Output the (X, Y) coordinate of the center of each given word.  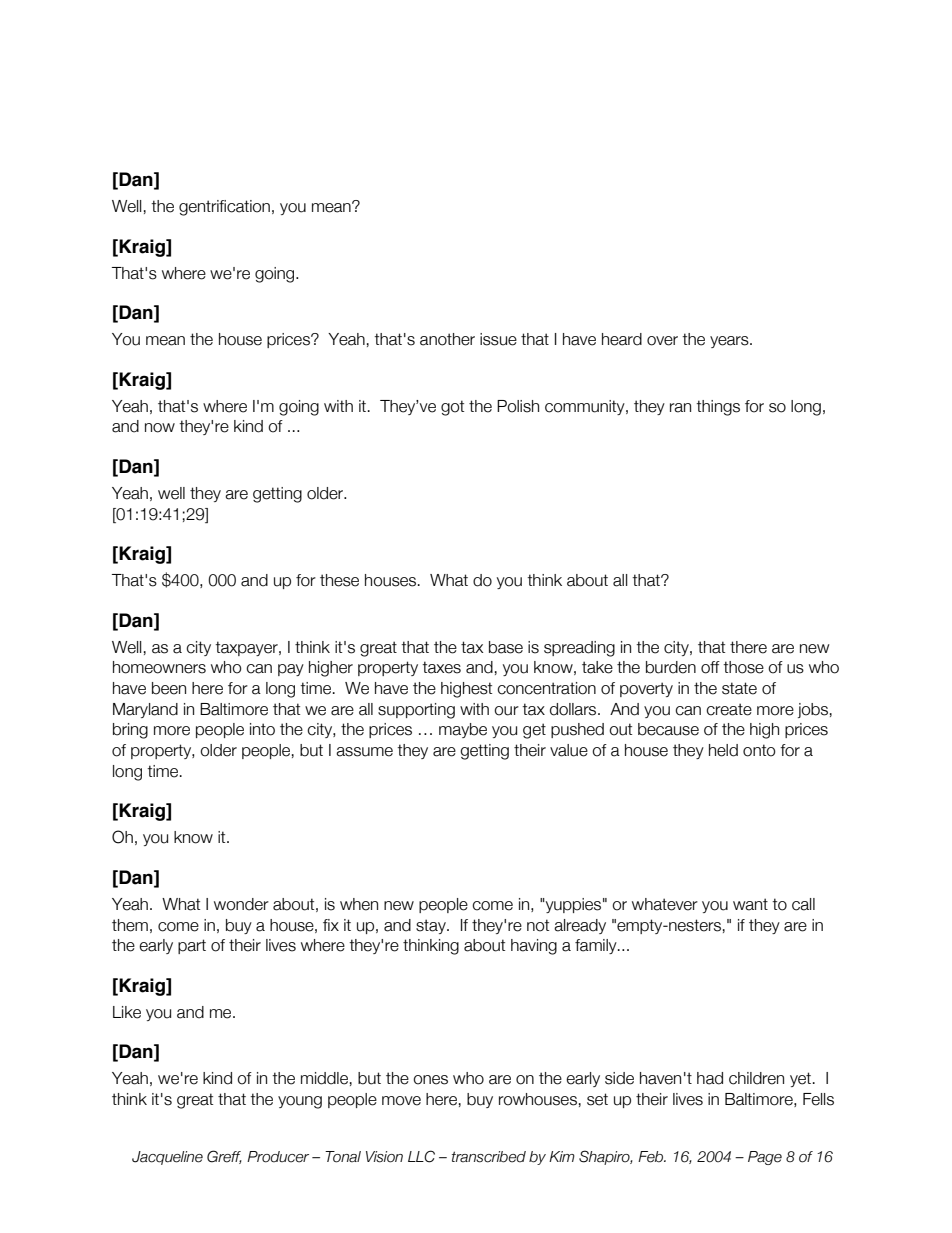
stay (432, 926)
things (718, 408)
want (750, 904)
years (730, 342)
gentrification (224, 208)
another (447, 339)
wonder (241, 904)
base (506, 647)
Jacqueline (167, 1158)
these (339, 580)
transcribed (489, 1157)
